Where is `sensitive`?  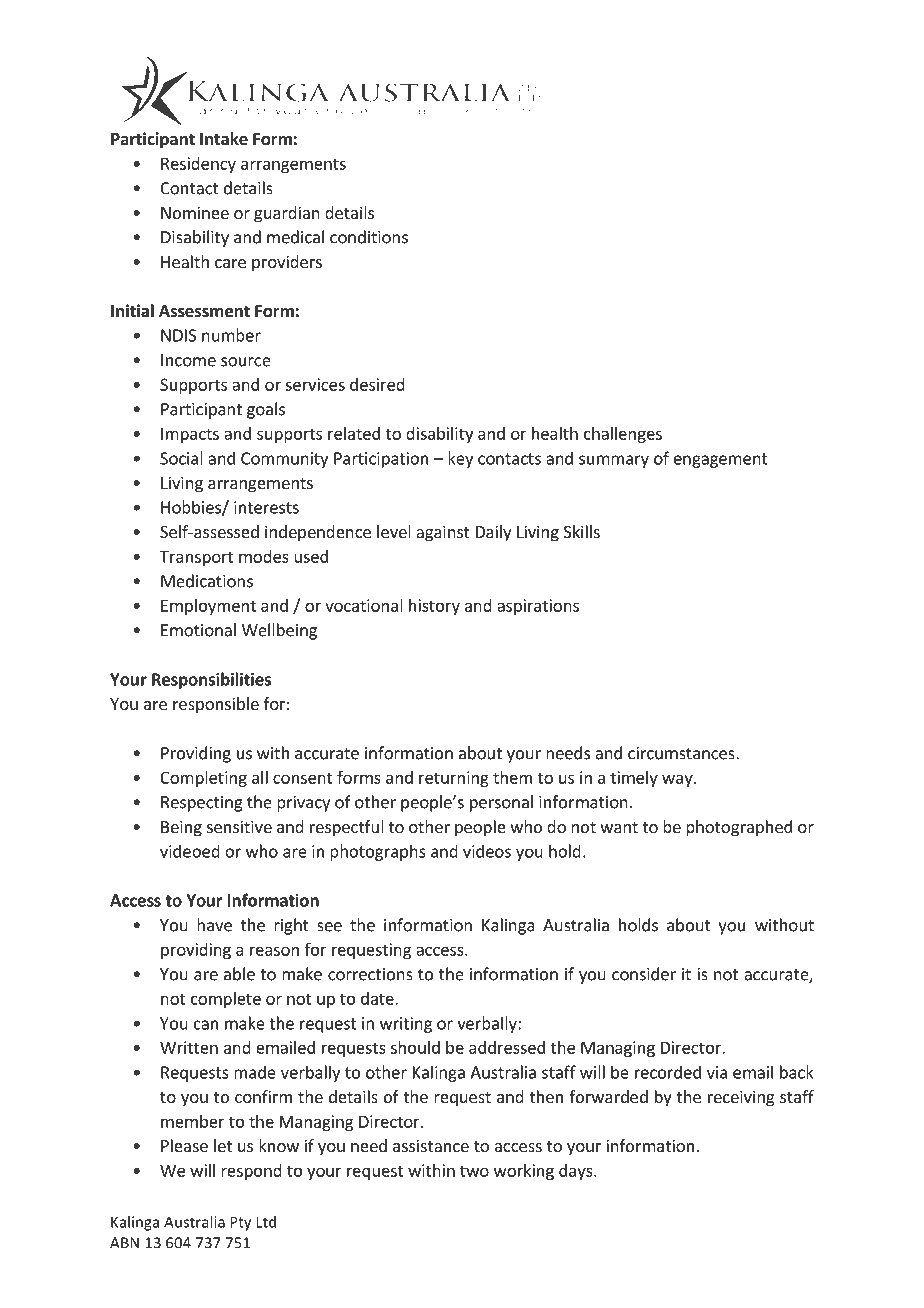 sensitive is located at coordinates (239, 826).
